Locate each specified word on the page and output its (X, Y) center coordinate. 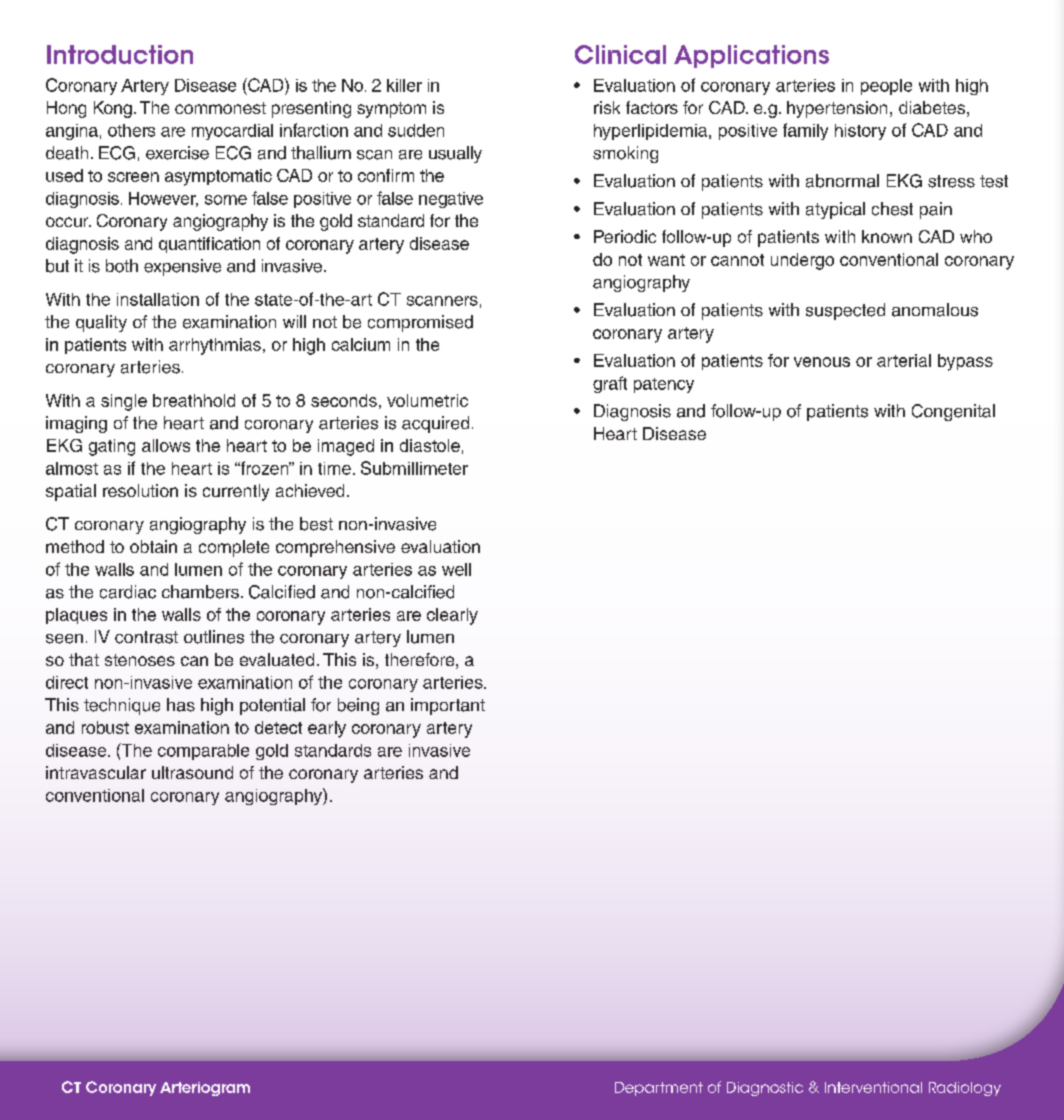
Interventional (873, 1087)
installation (158, 299)
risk (607, 107)
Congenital (953, 412)
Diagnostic (765, 1089)
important (448, 706)
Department (659, 1089)
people (886, 87)
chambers (200, 592)
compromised (420, 323)
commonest (220, 108)
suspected (845, 311)
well (456, 569)
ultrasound (192, 772)
